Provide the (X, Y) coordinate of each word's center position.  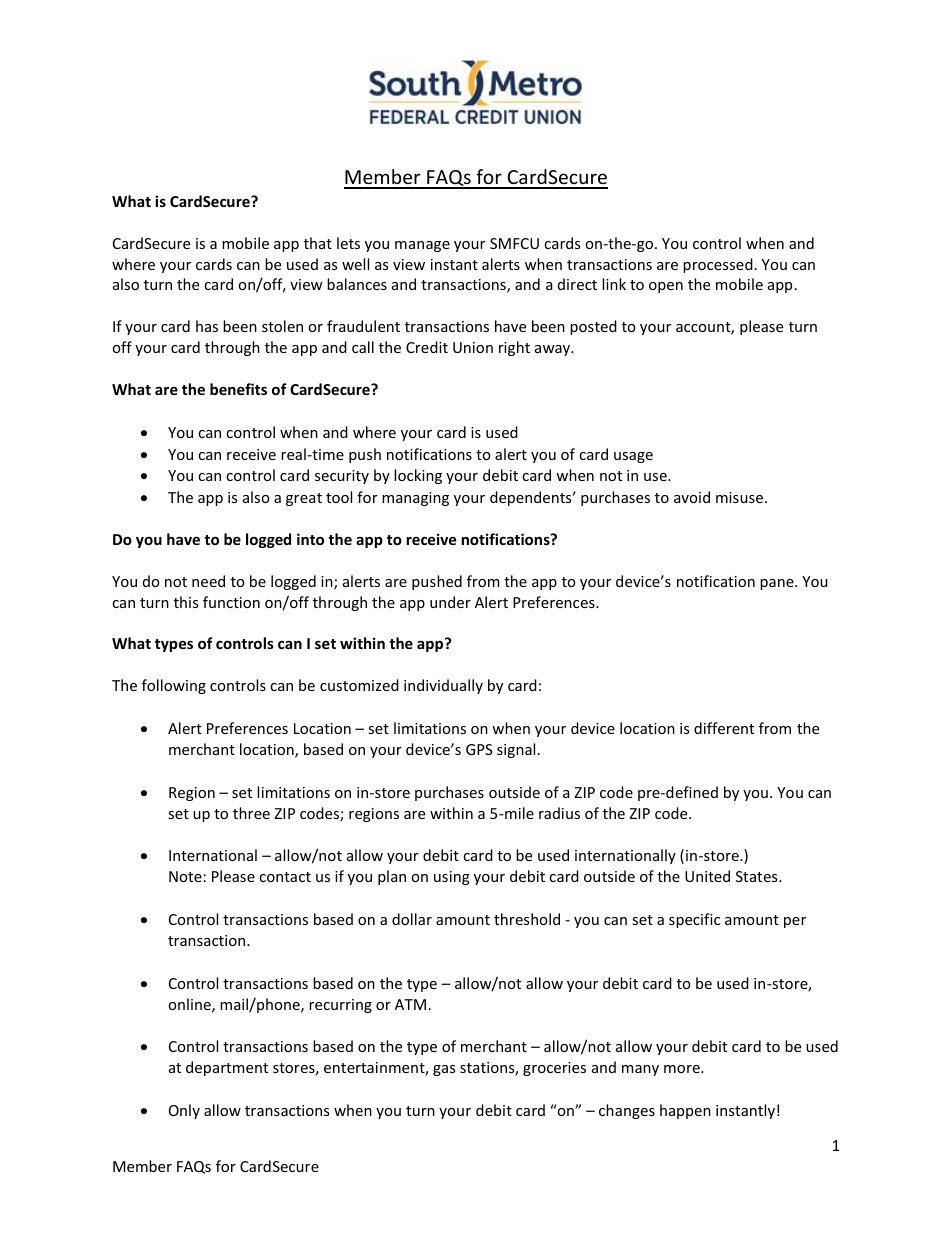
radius (559, 813)
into (310, 539)
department (227, 1068)
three (251, 813)
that (318, 243)
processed (718, 265)
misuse (741, 497)
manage (422, 246)
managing (415, 499)
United (707, 876)
